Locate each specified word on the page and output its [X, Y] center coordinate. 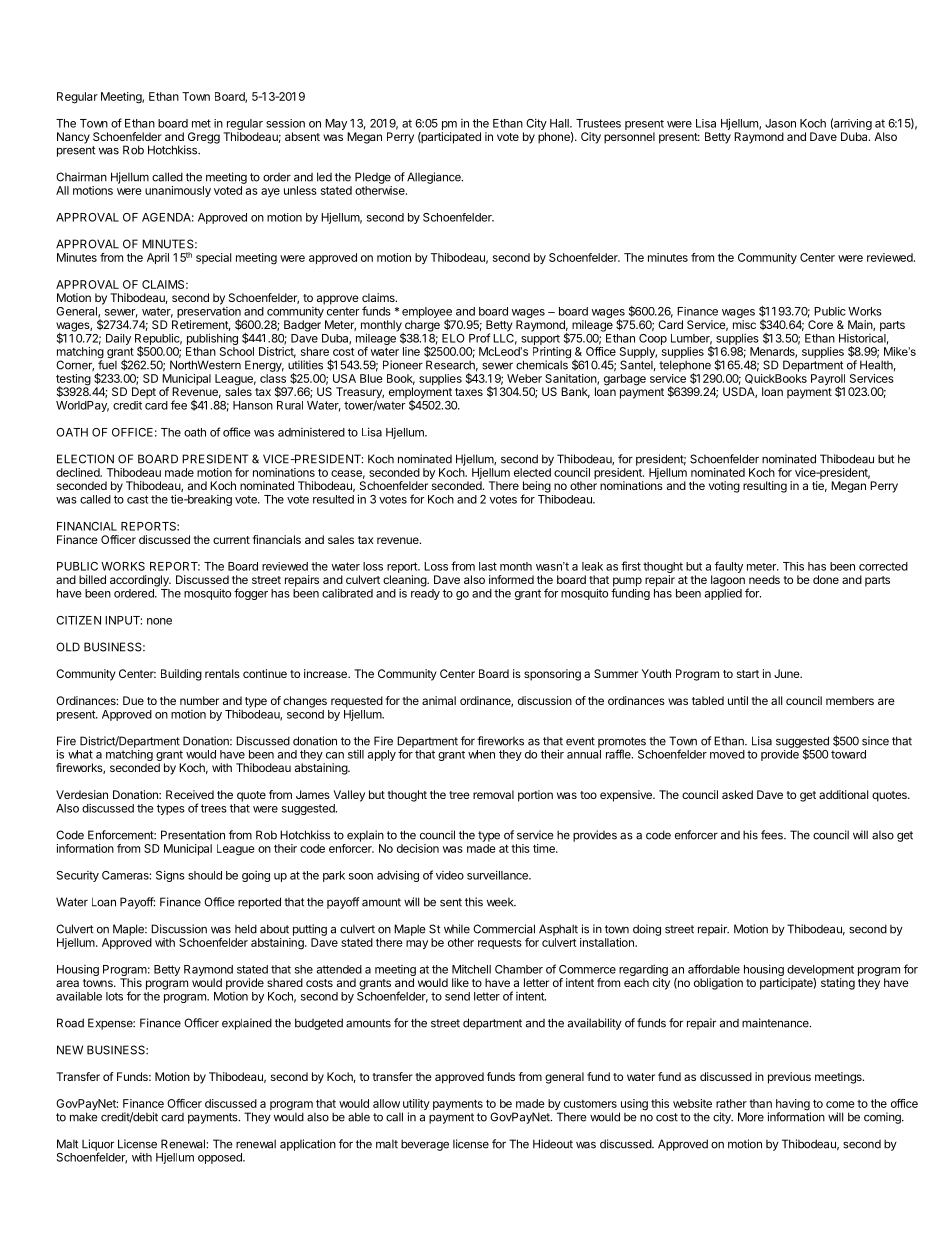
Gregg [204, 138]
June [788, 673]
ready [425, 594]
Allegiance [435, 178]
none [159, 621]
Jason [780, 123]
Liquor [98, 1146]
